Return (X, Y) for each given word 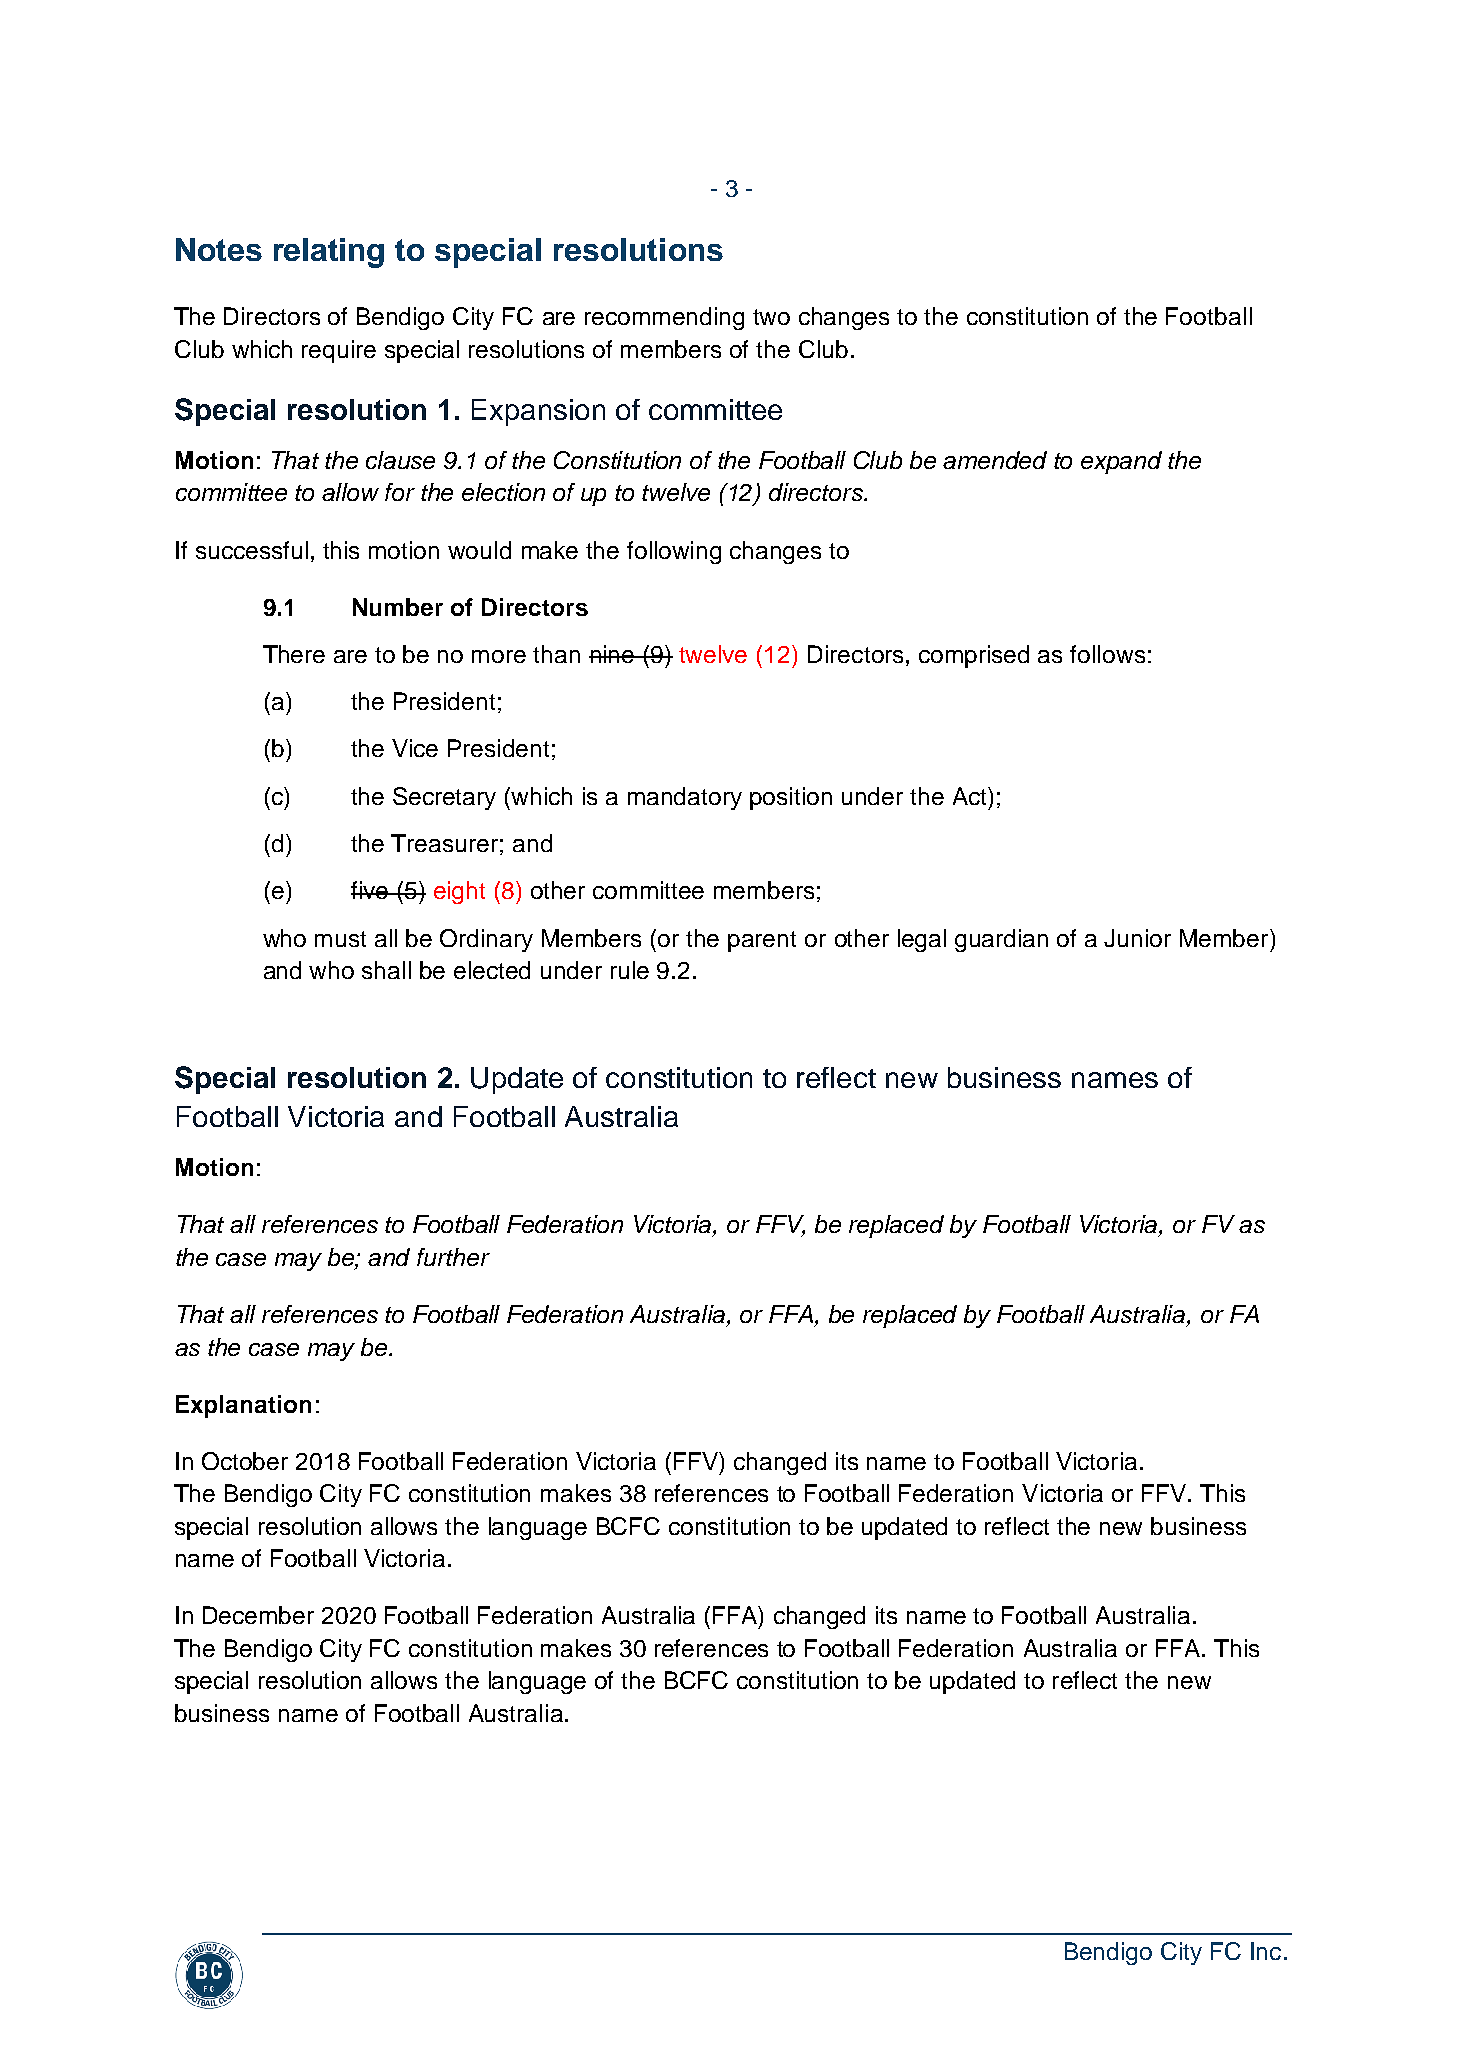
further (453, 1257)
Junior (1137, 938)
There (294, 654)
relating (329, 253)
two (771, 317)
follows (1107, 654)
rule (630, 970)
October (245, 1461)
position (791, 798)
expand (1121, 462)
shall (386, 970)
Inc (1266, 1951)
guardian (1001, 940)
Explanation (243, 1406)
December (258, 1615)
